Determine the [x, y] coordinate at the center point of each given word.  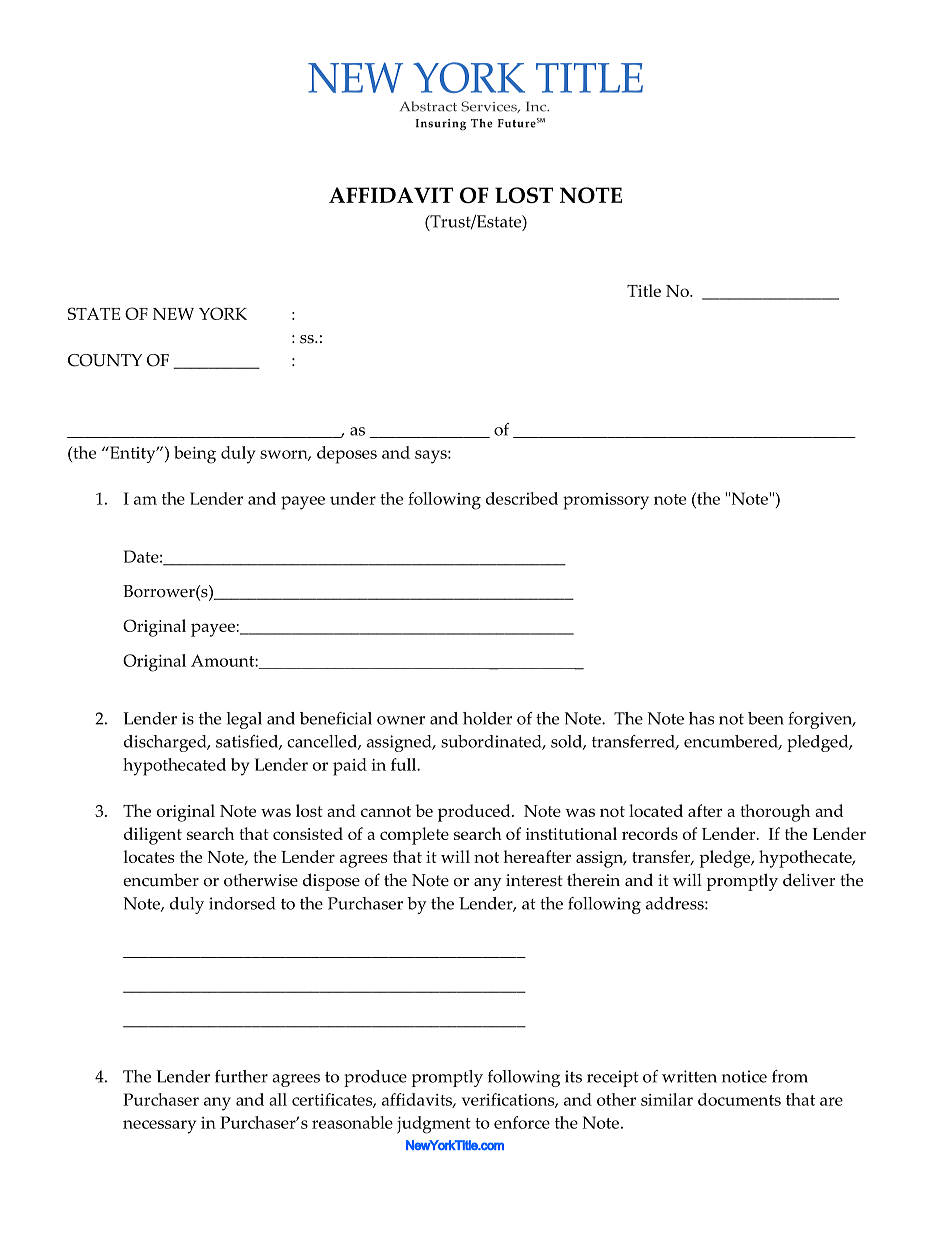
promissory [606, 501]
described [522, 498]
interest [534, 880]
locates [149, 856]
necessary [159, 1127]
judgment [434, 1125]
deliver [809, 880]
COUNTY [105, 360]
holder [487, 718]
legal [244, 720]
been [766, 718]
